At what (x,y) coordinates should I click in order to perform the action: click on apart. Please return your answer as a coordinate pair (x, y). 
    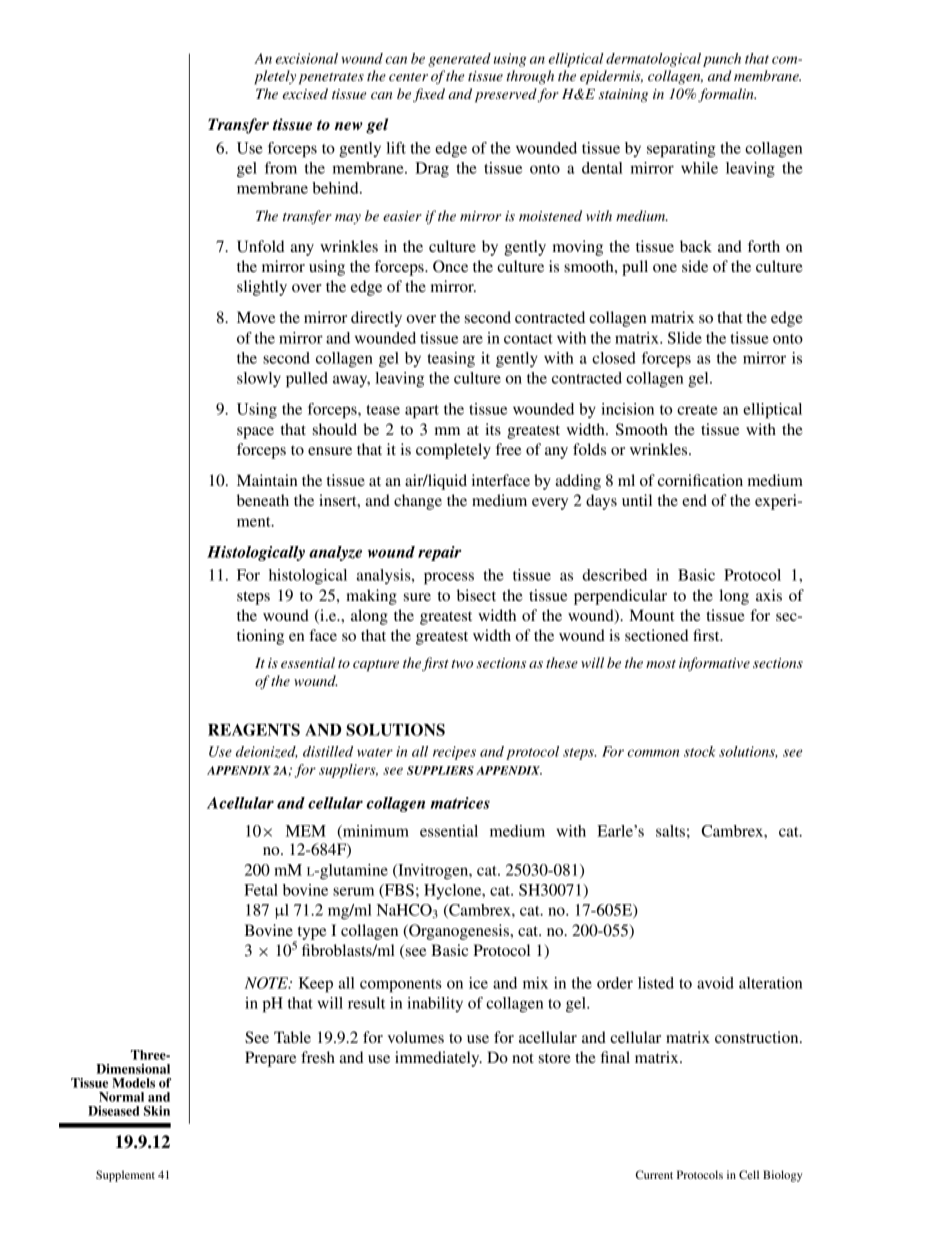
    Looking at the image, I should click on (422, 412).
